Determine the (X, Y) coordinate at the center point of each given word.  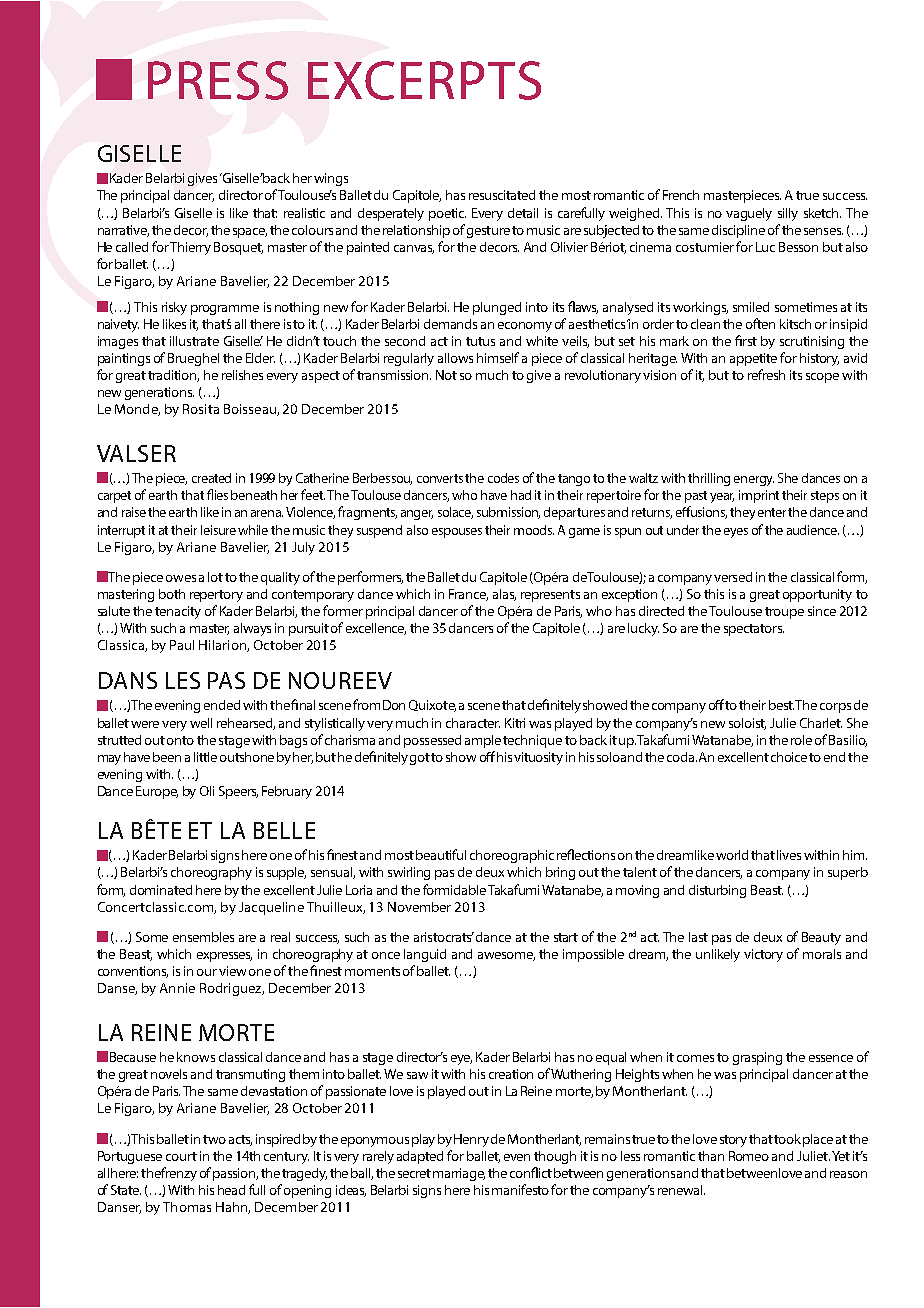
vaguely (749, 214)
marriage (459, 1174)
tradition (173, 376)
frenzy (179, 1174)
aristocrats (444, 937)
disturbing (717, 891)
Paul (182, 645)
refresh (766, 374)
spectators (754, 630)
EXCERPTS (424, 80)
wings (331, 179)
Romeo (749, 1156)
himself (498, 357)
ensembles (203, 937)
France (468, 595)
